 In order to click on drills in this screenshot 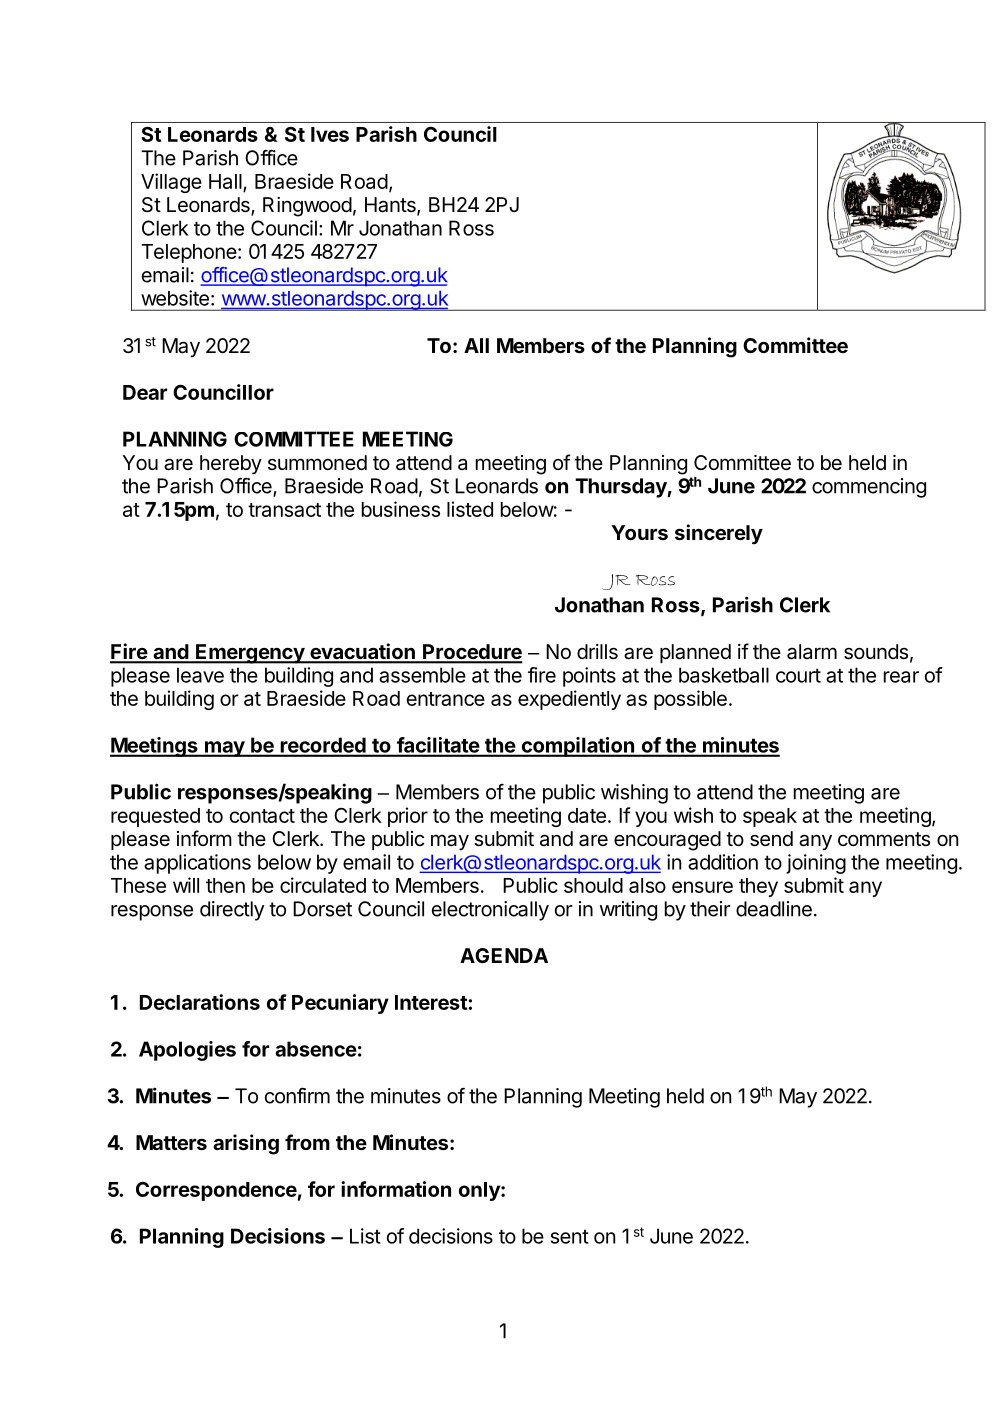, I will do `click(597, 652)`.
